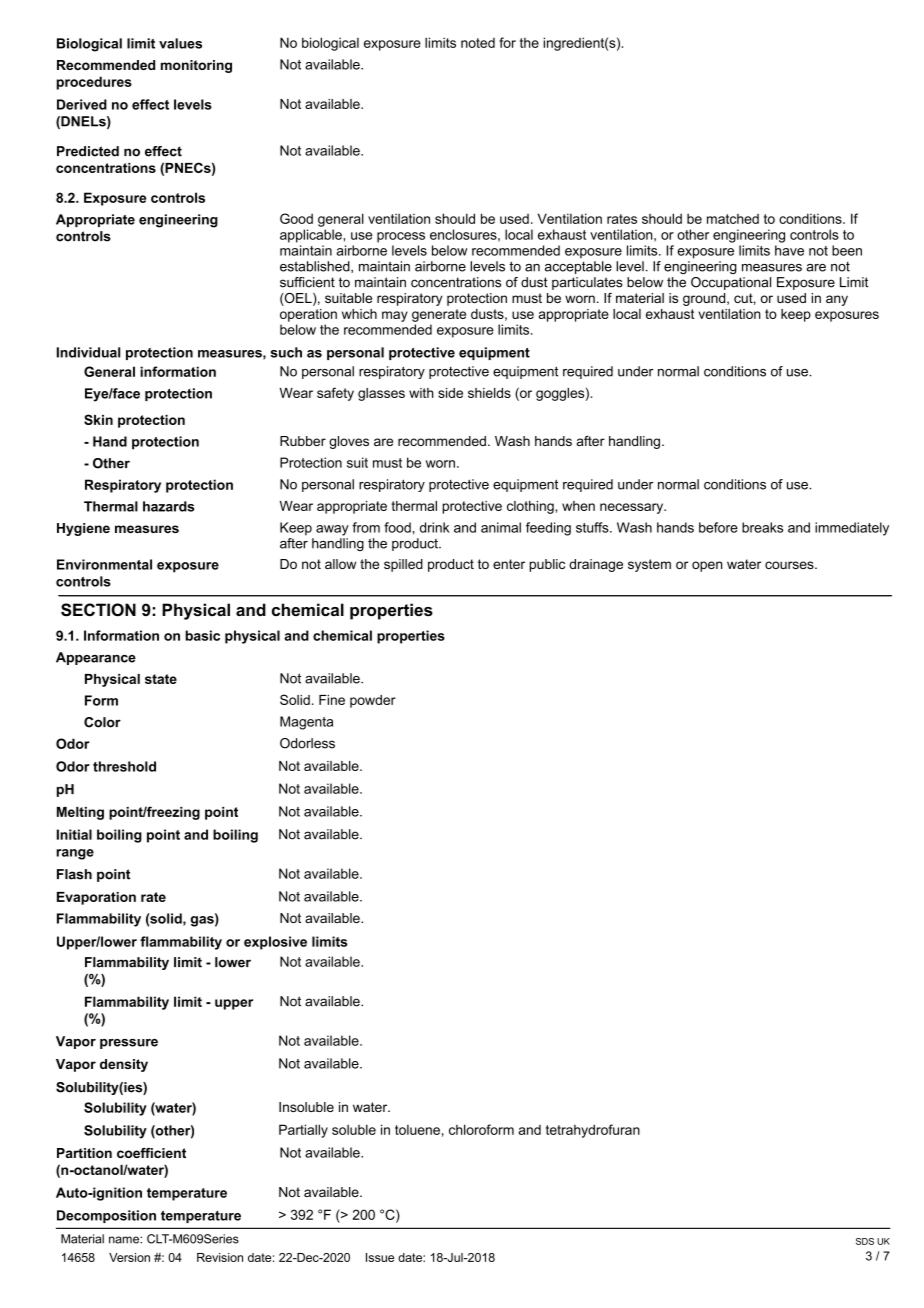  I want to click on SDS, so click(865, 1241).
